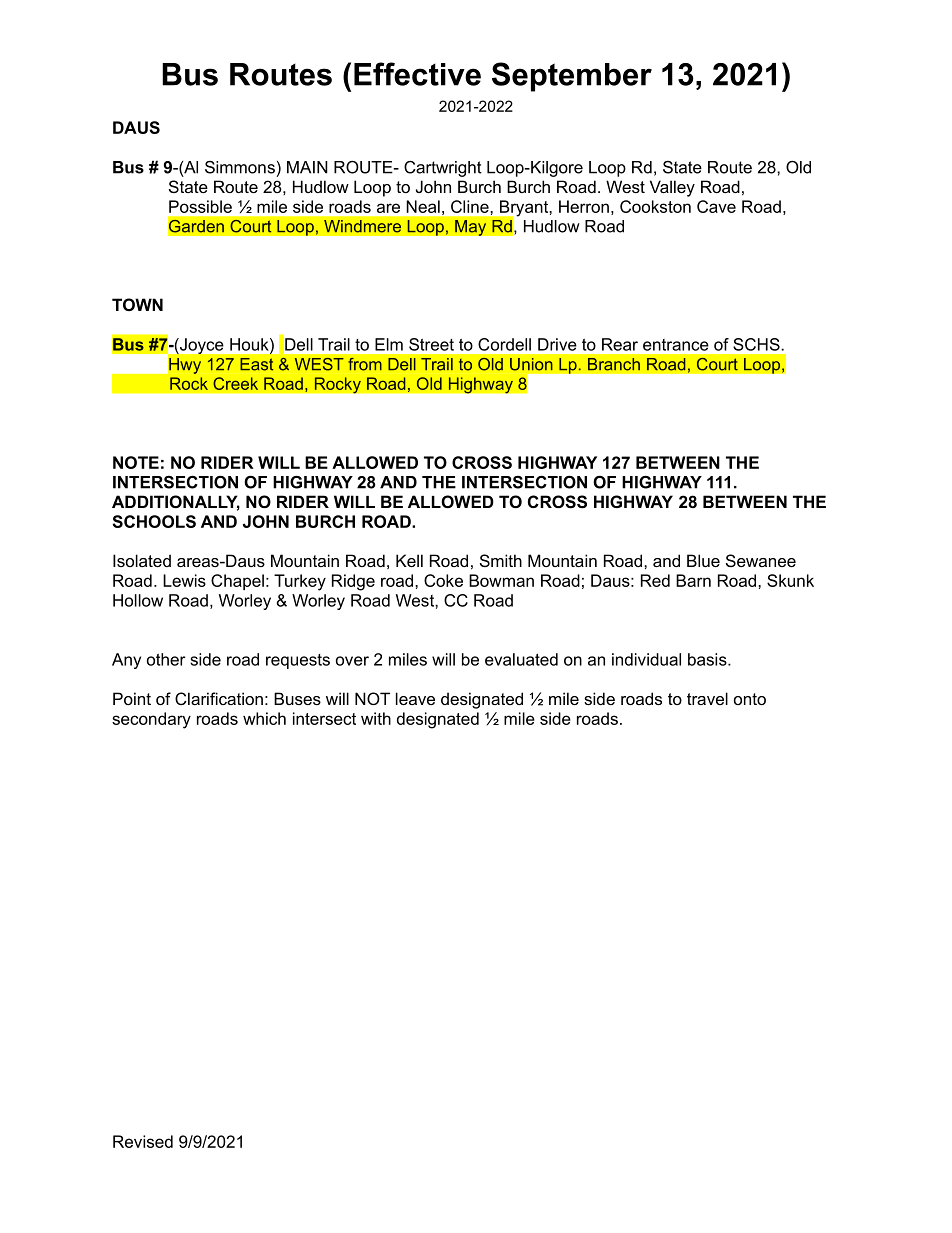 The image size is (952, 1233). Describe the element at coordinates (443, 580) in the document. I see `Coke` at that location.
